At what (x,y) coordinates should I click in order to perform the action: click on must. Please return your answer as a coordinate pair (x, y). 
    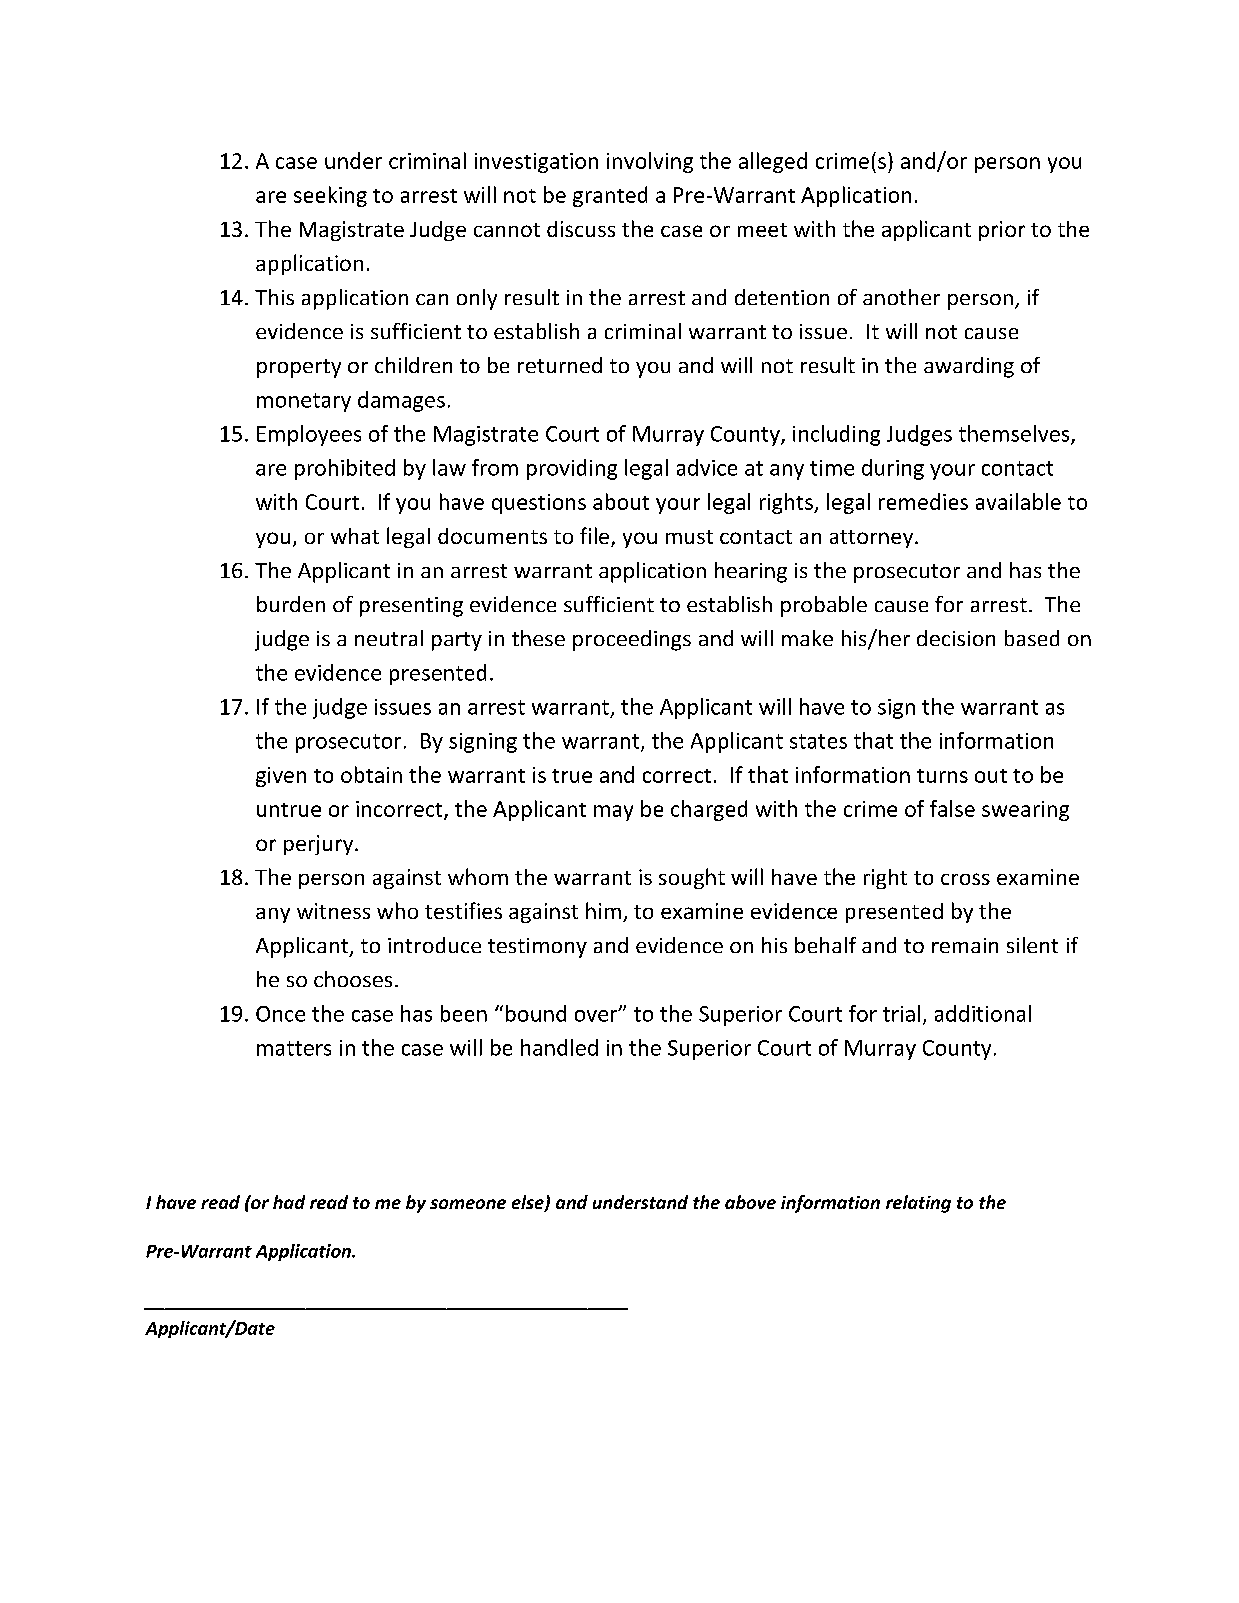
    Looking at the image, I should click on (689, 537).
